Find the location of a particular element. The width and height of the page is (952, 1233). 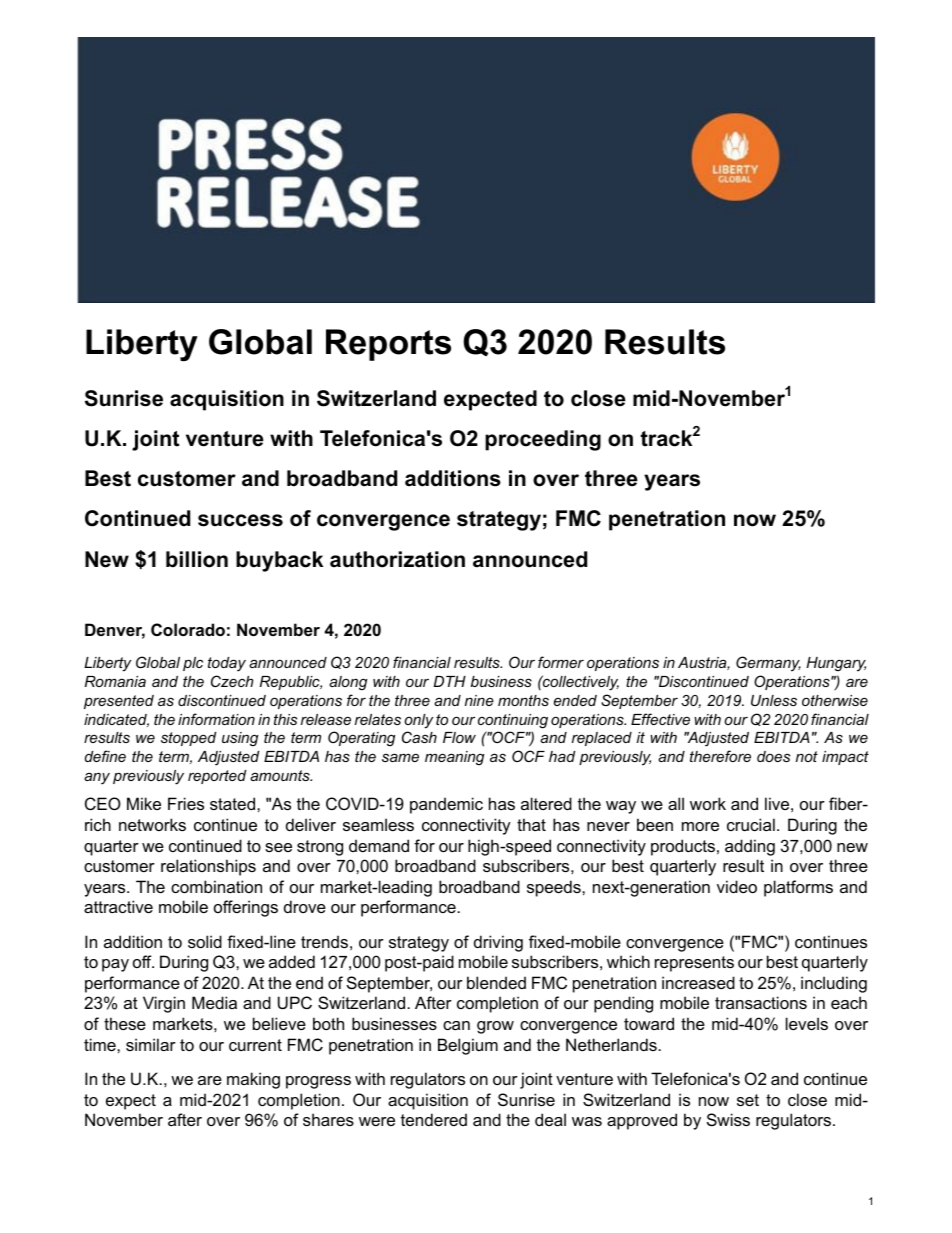

Germany is located at coordinates (768, 664).
